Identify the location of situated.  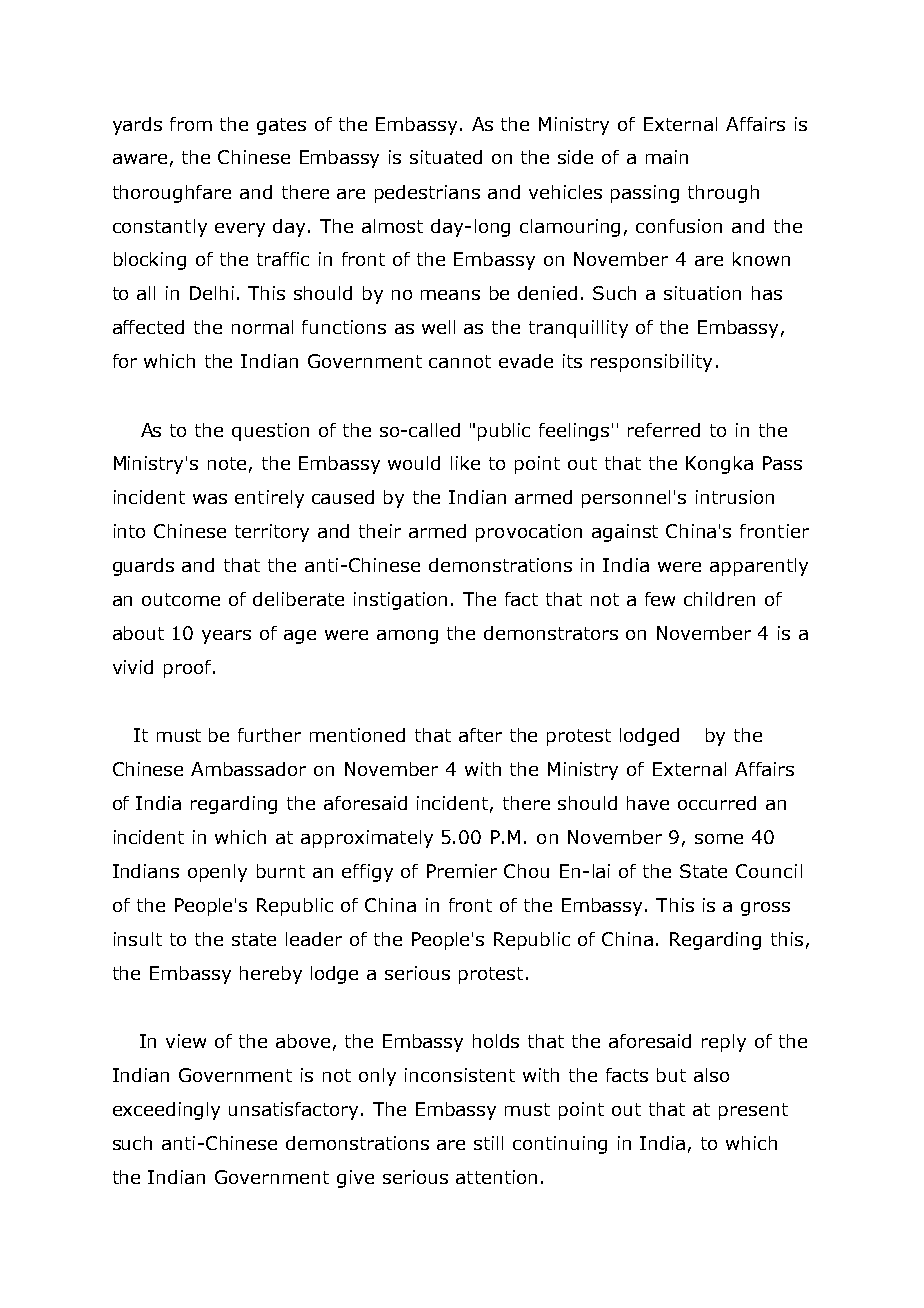
(446, 157).
